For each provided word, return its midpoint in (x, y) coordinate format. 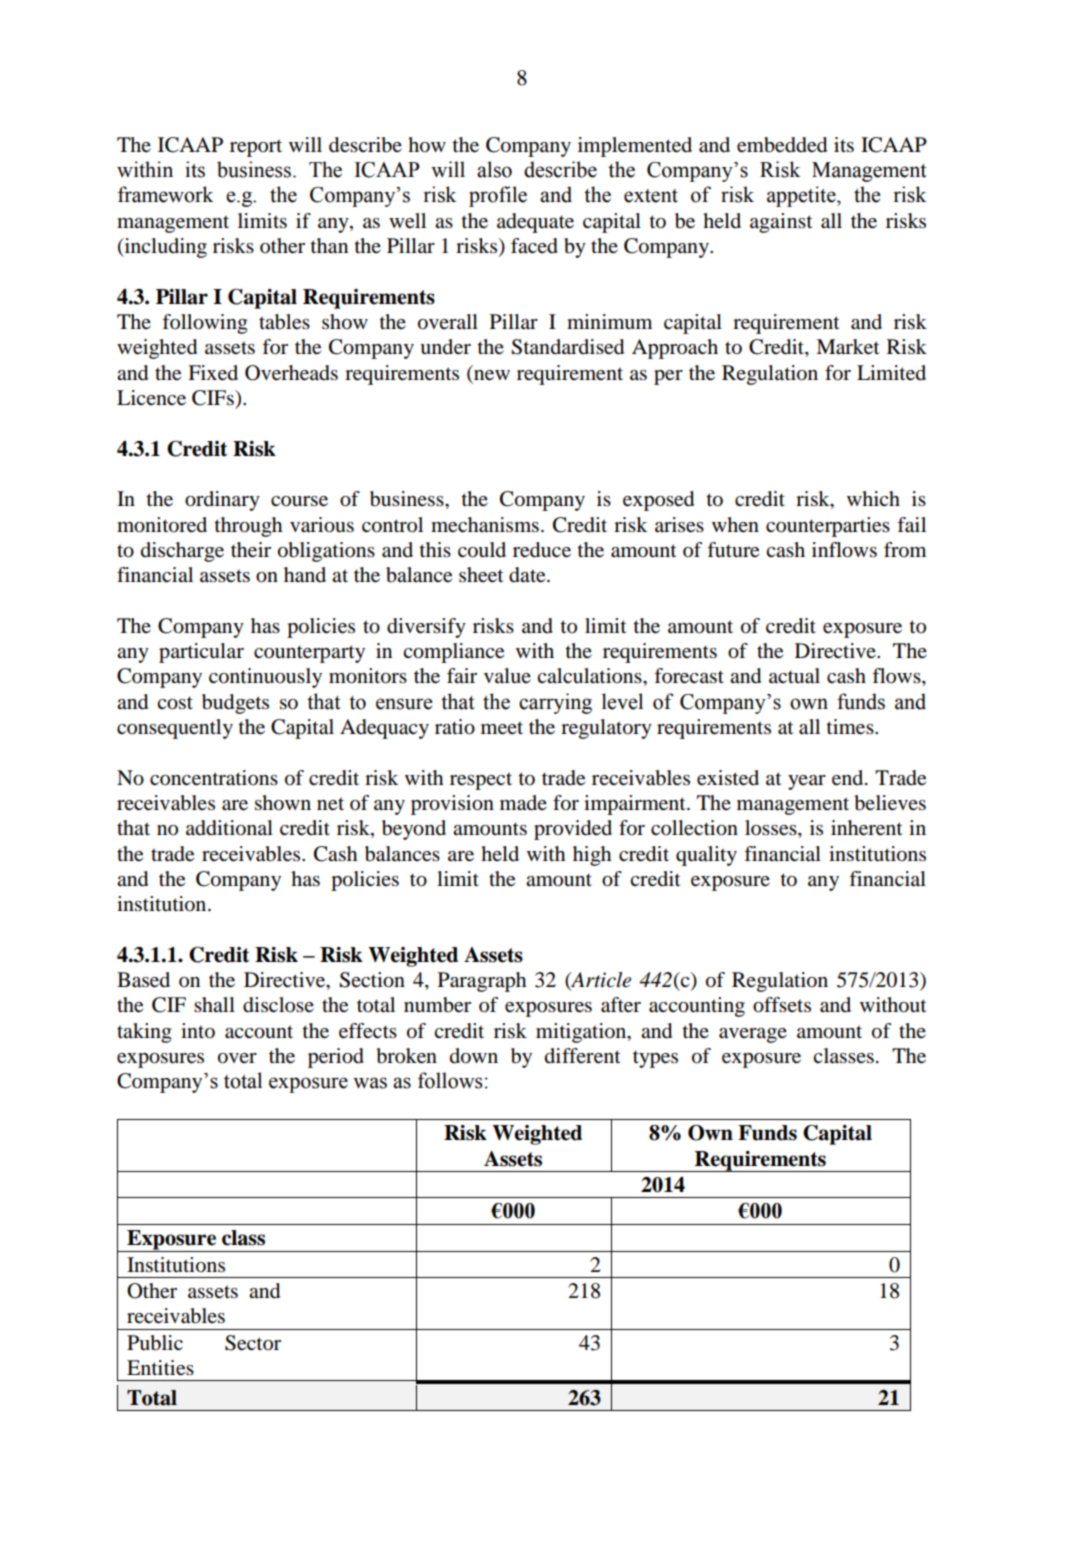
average (753, 1035)
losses (772, 829)
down (474, 1056)
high (592, 856)
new (492, 375)
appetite (802, 196)
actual (794, 676)
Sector (253, 1343)
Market (848, 347)
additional (229, 828)
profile (498, 196)
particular (201, 653)
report (256, 148)
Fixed (213, 373)
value (507, 676)
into (198, 1031)
